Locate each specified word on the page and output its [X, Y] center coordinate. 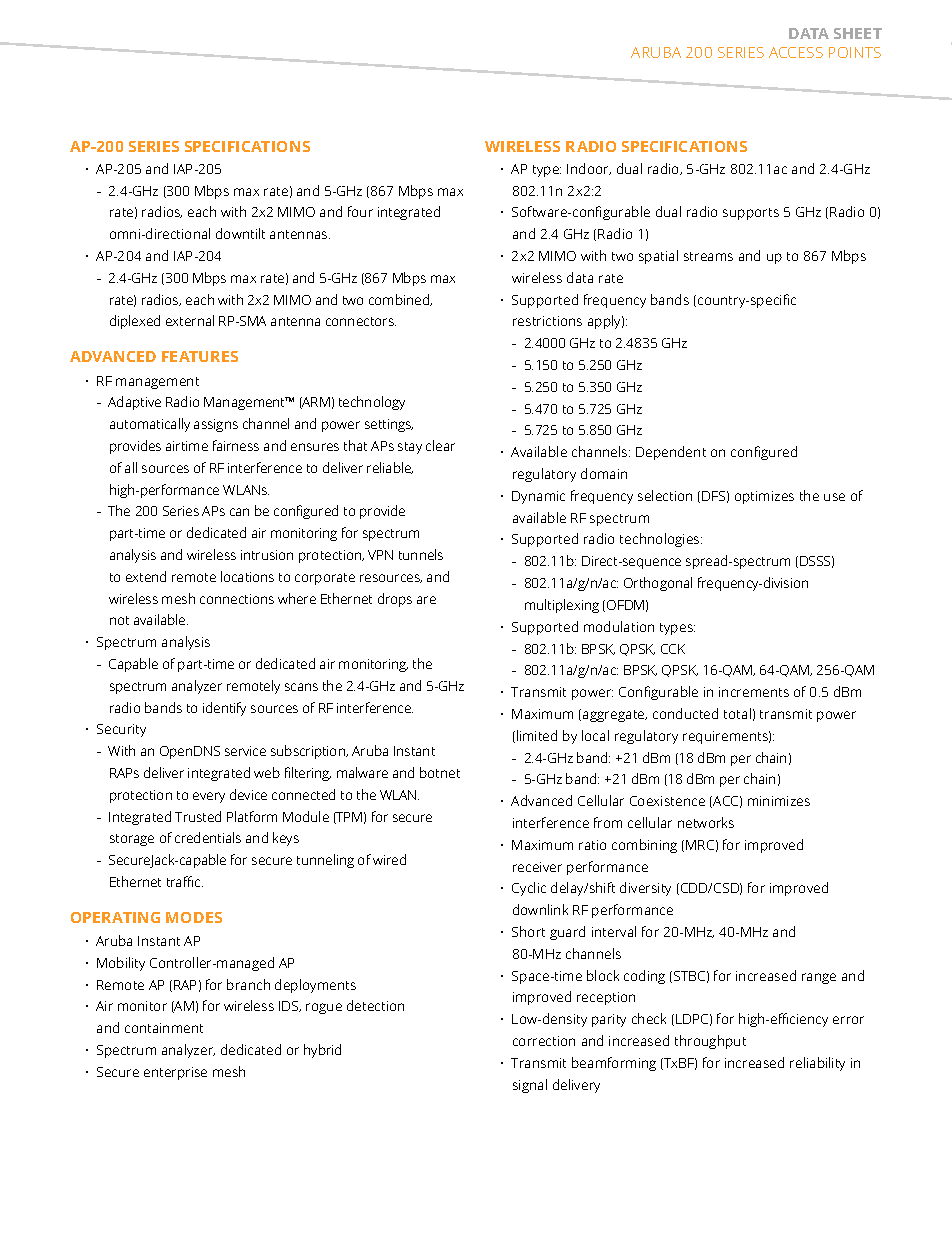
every [209, 797]
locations [247, 576]
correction [544, 1041]
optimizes [764, 497]
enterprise [175, 1073]
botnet [440, 772]
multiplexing [562, 606]
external [190, 320]
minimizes [779, 801]
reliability [817, 1064]
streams [708, 256]
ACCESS [796, 52]
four [360, 211]
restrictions [547, 321]
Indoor [589, 169]
